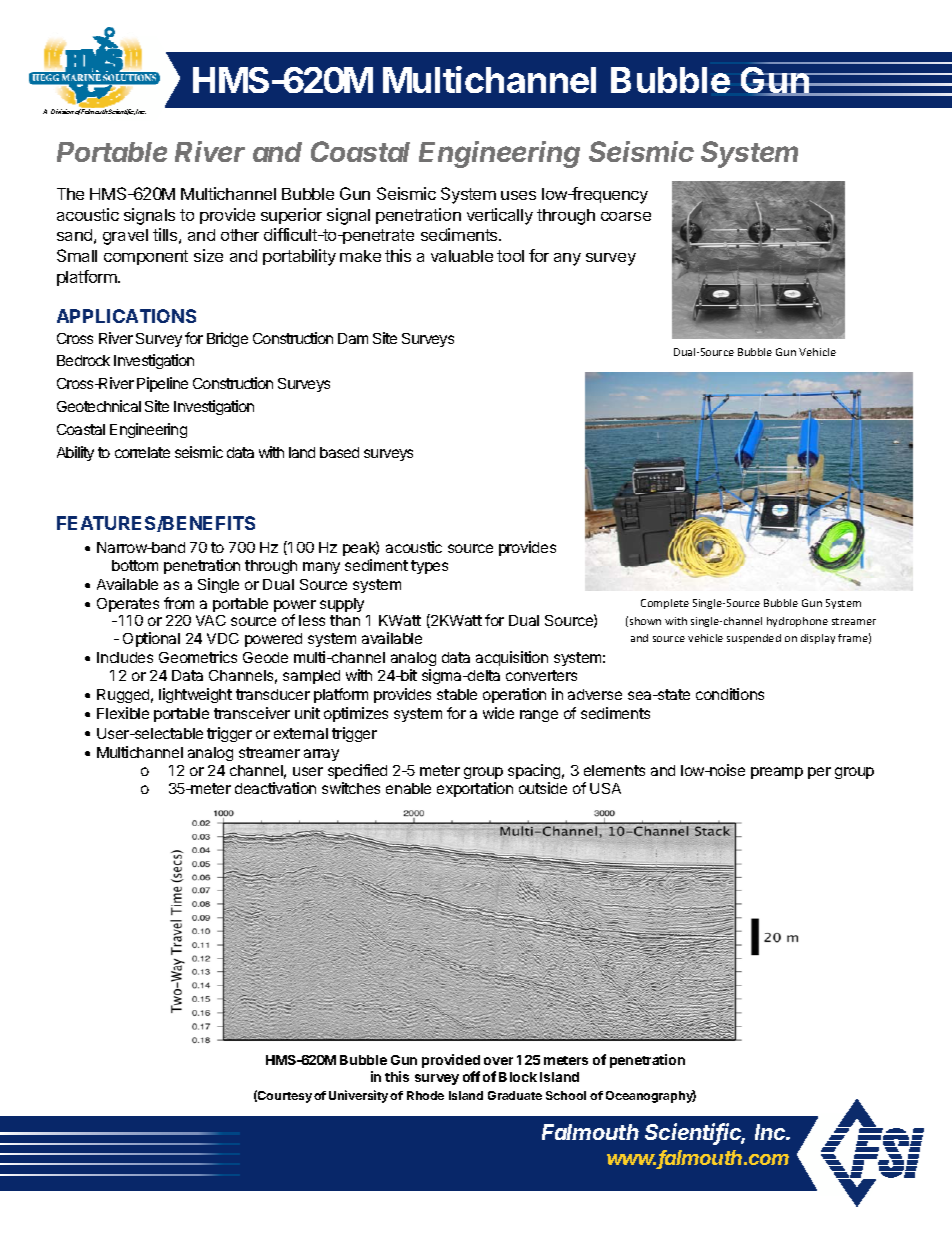 This document has height=1233, width=952. I want to click on preamp, so click(777, 773).
